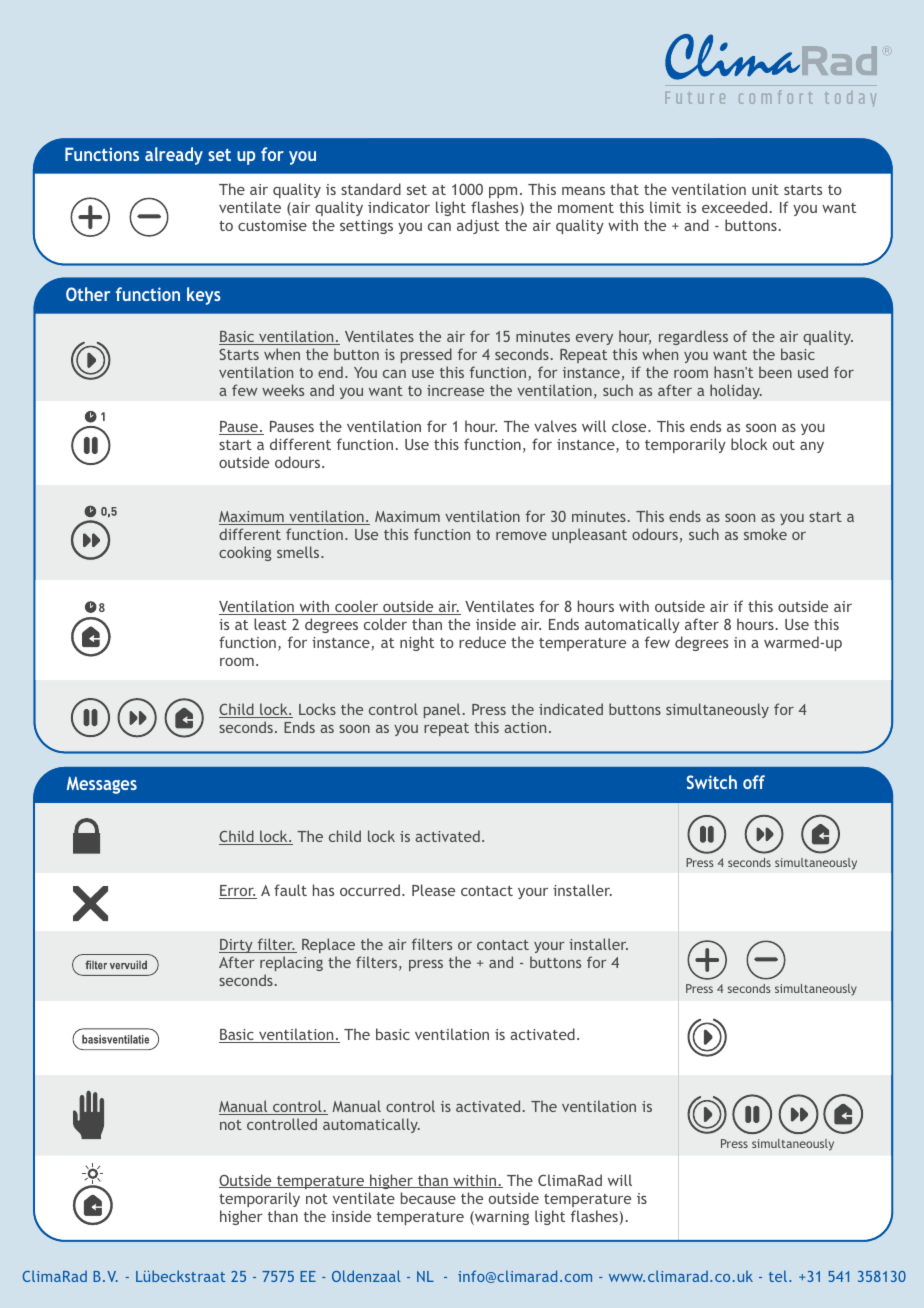 This screenshot has width=924, height=1308. I want to click on ppm, so click(503, 192).
